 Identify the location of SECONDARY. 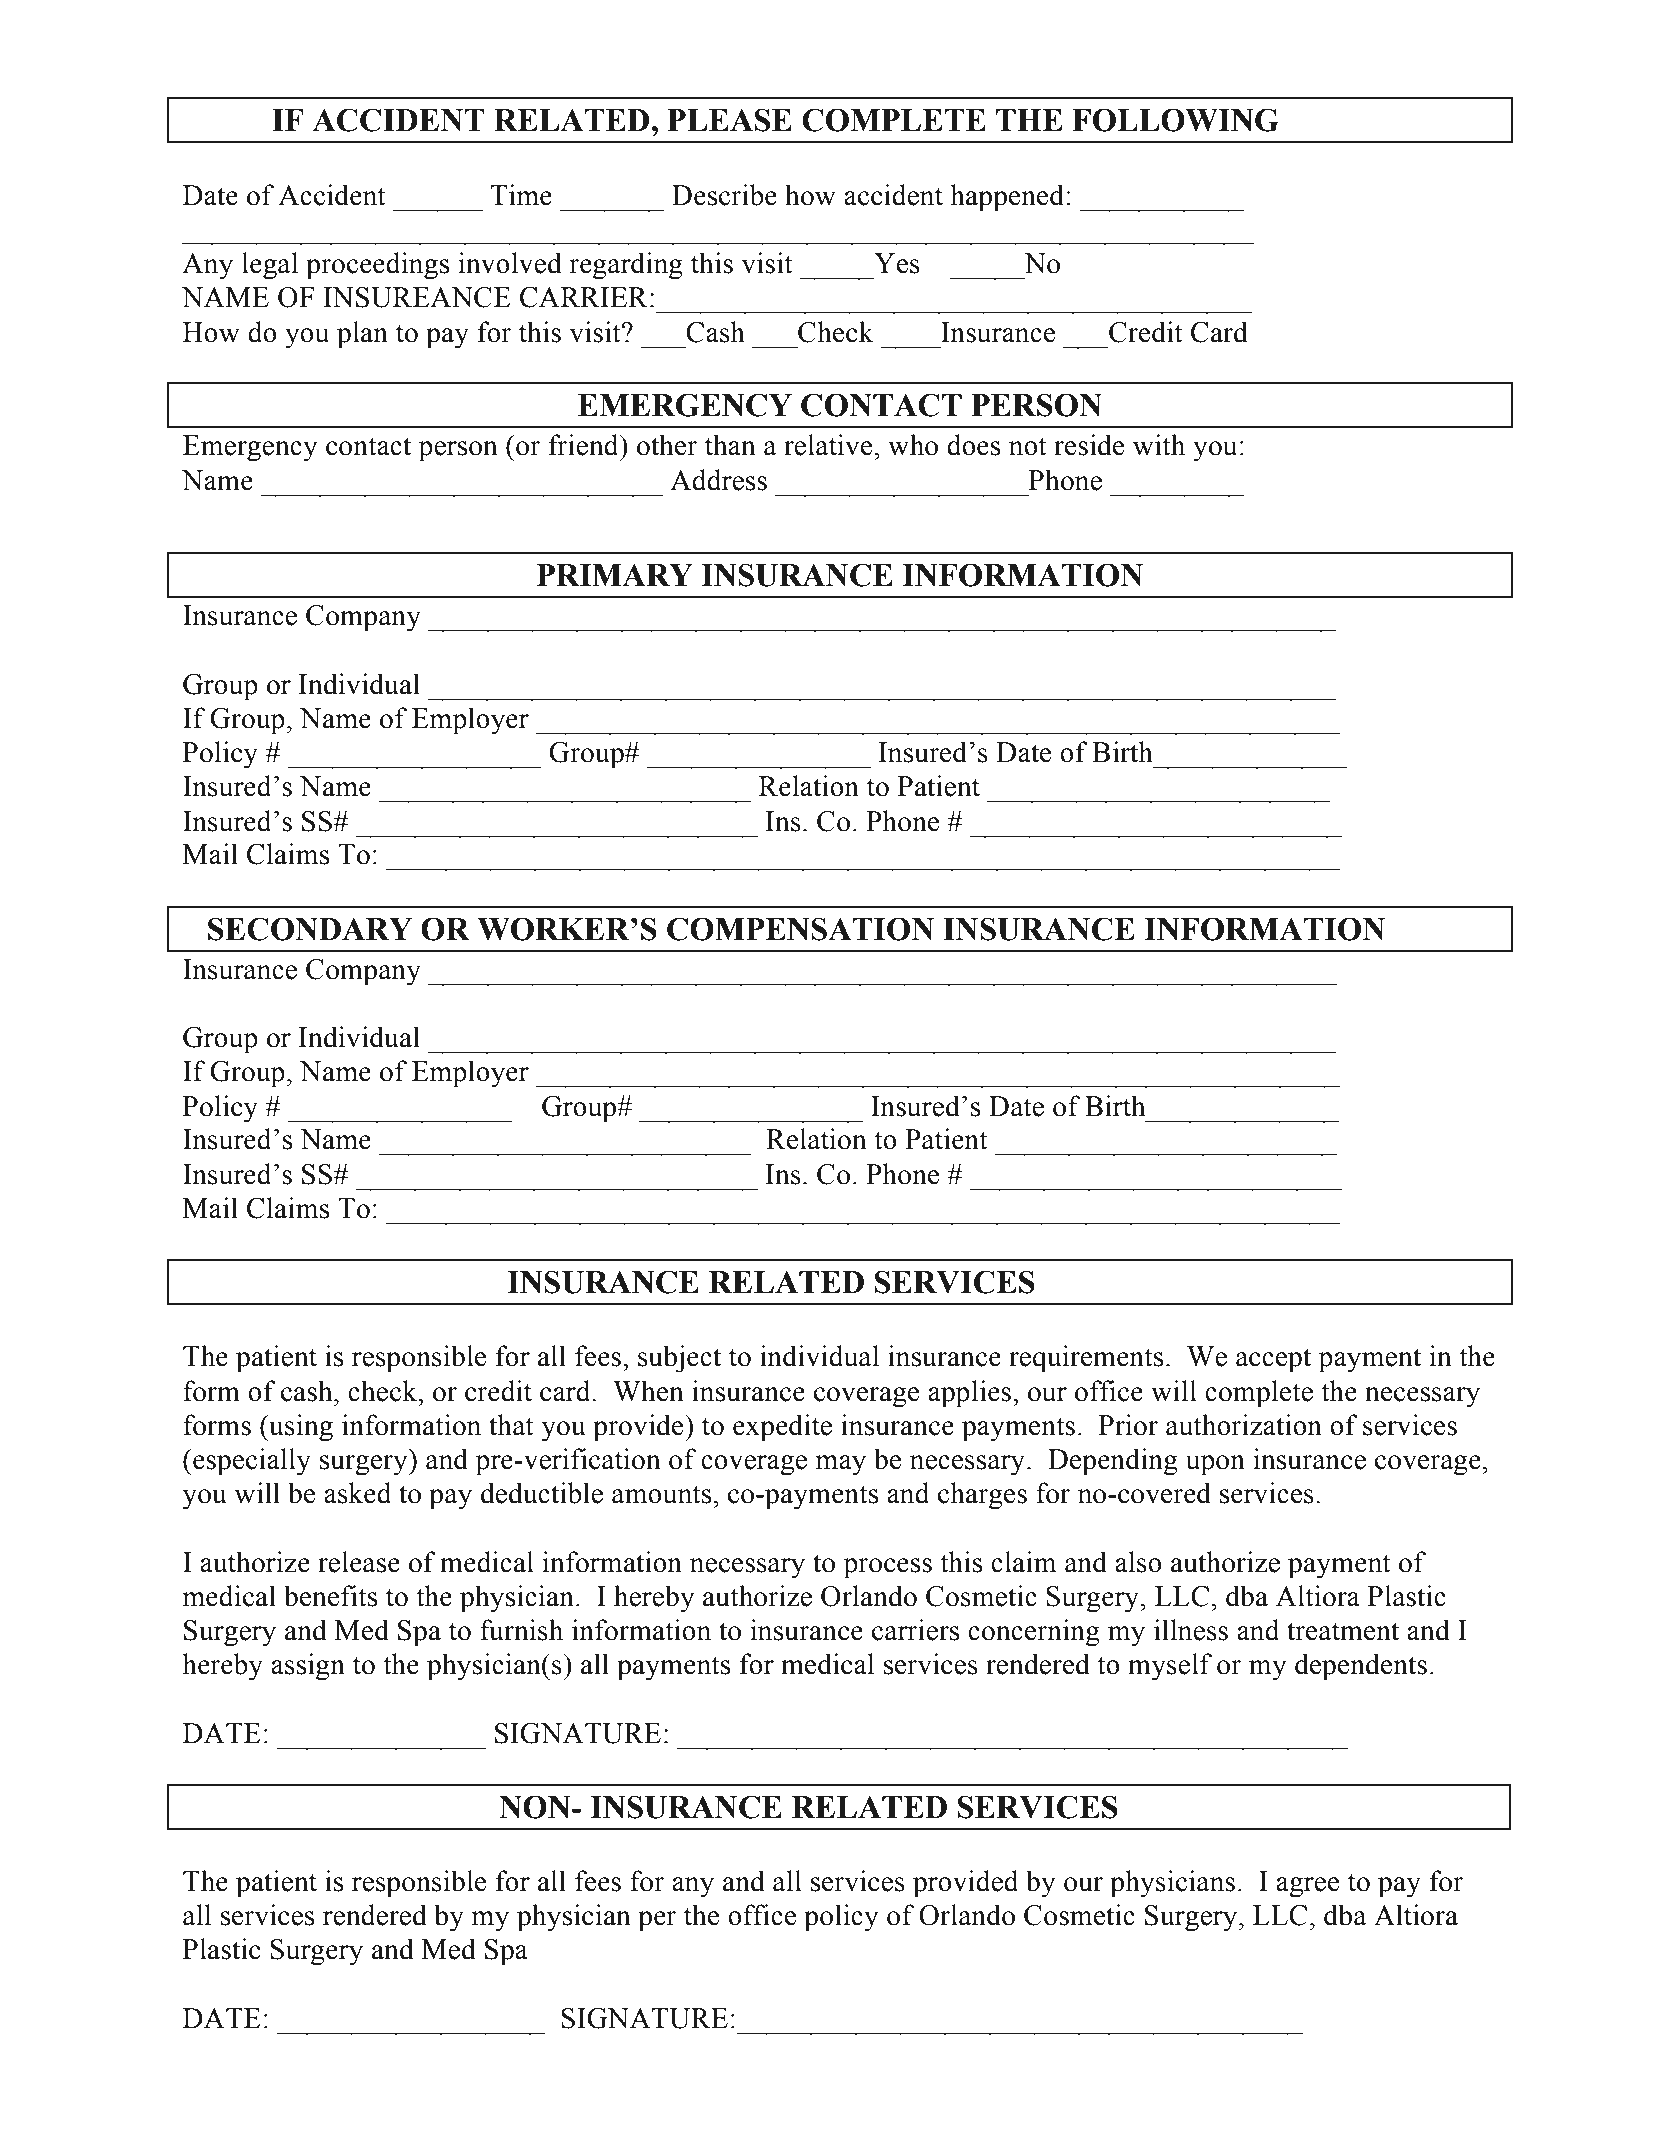
(310, 929).
